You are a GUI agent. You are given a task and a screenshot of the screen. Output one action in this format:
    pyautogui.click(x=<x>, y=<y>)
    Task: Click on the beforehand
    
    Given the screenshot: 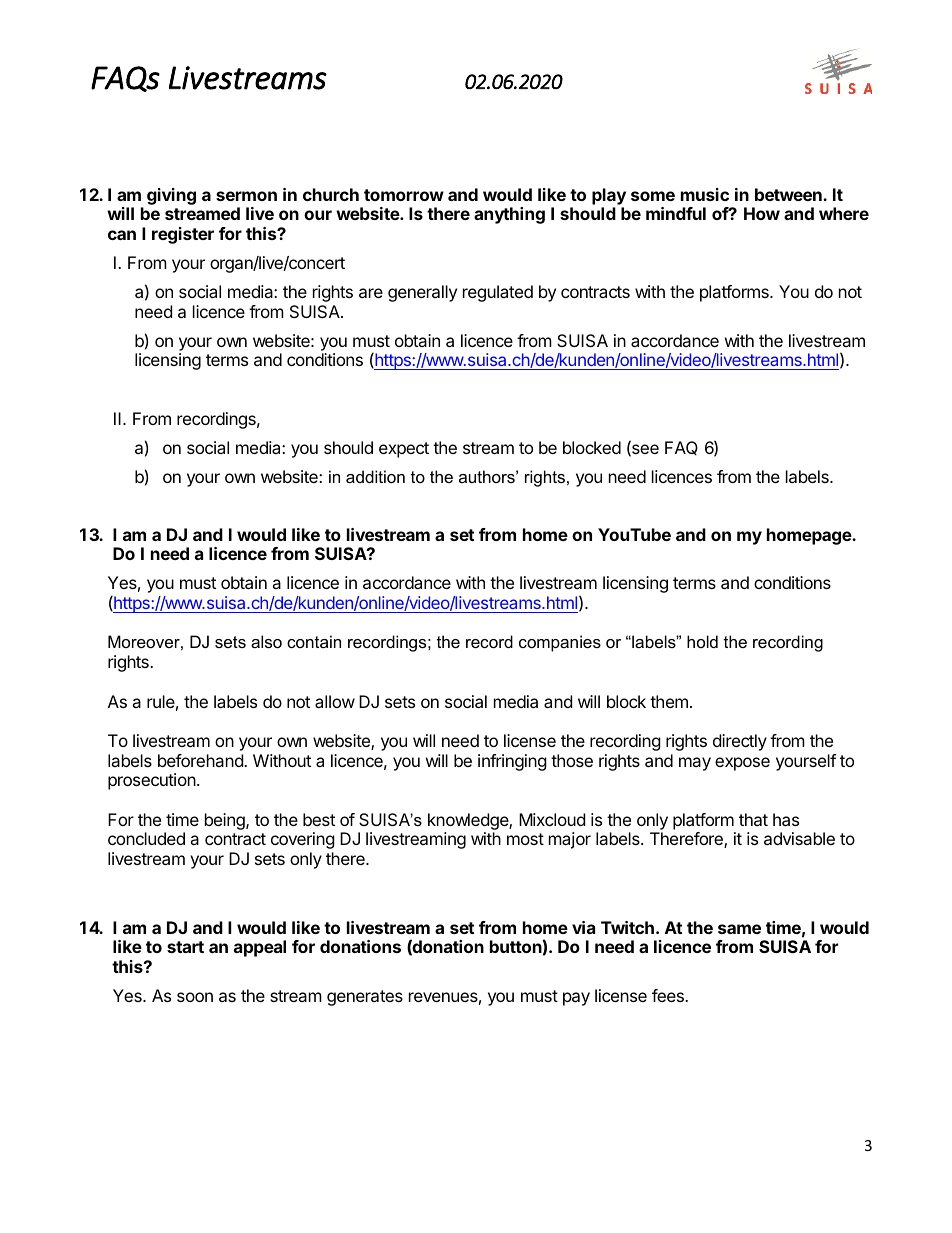 What is the action you would take?
    pyautogui.click(x=201, y=760)
